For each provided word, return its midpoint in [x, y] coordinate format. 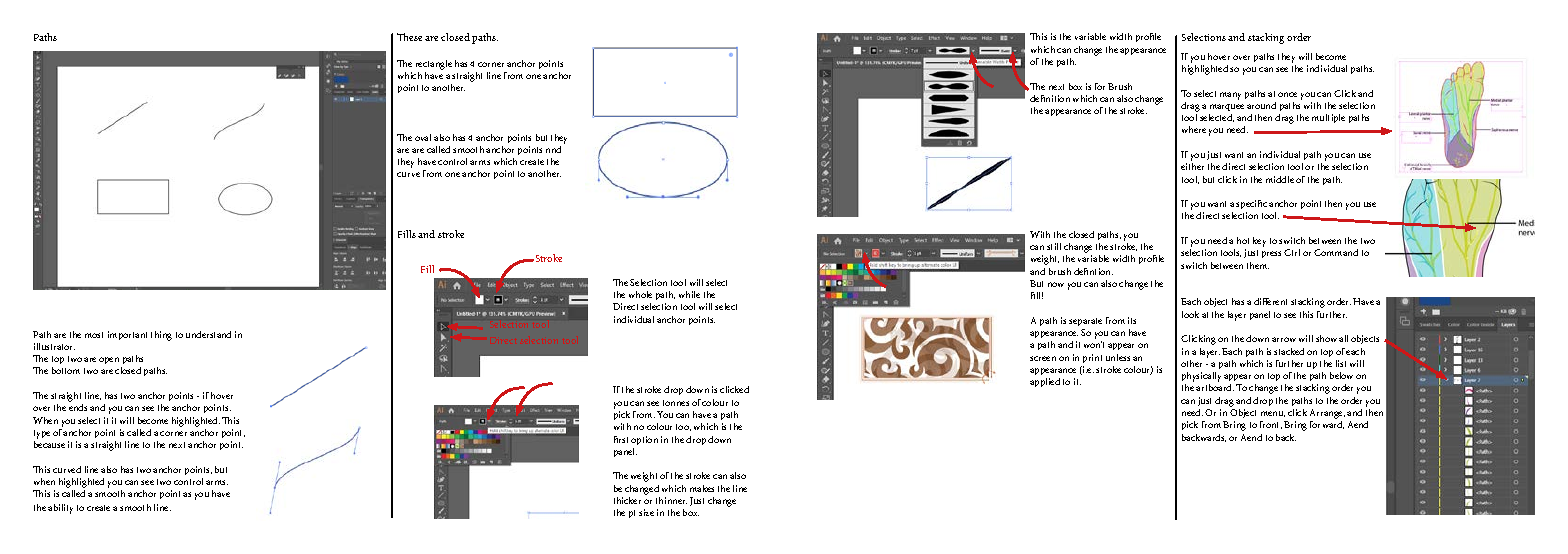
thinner [671, 500]
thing [161, 336]
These [409, 37]
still [1054, 246]
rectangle [434, 65]
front [1271, 425]
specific [1251, 206]
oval [423, 137]
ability [60, 509]
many [1230, 96]
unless [1118, 357]
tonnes [676, 403]
